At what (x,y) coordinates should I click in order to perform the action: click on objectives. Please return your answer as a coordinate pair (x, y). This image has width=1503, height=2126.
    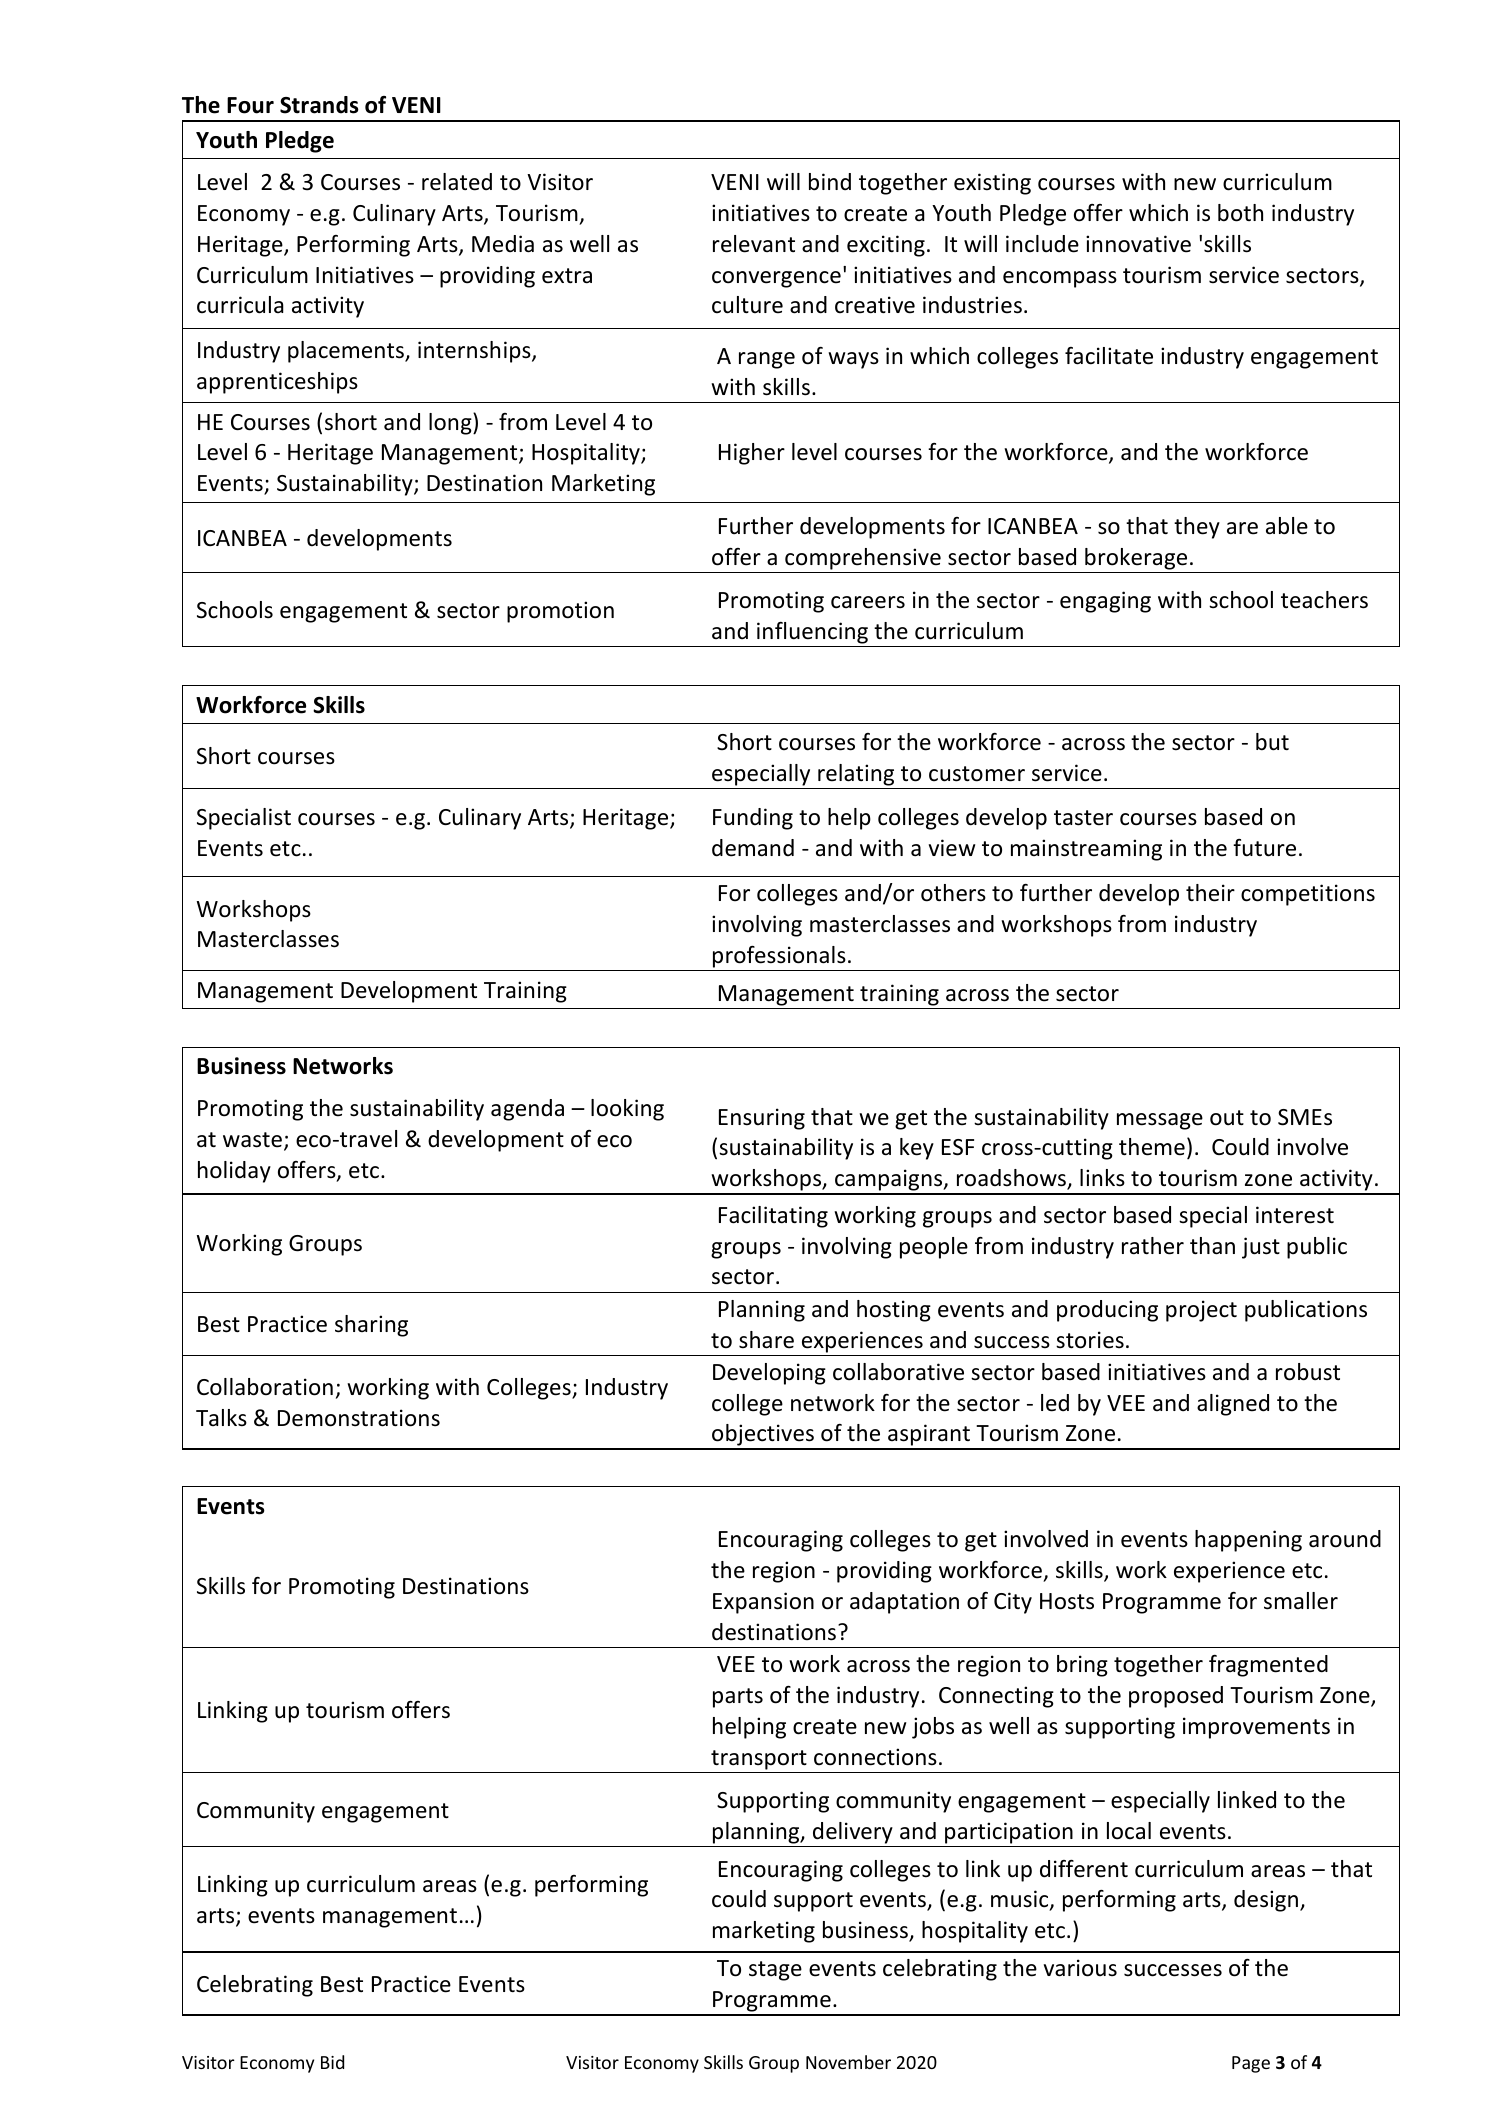
    Looking at the image, I should click on (763, 1436).
